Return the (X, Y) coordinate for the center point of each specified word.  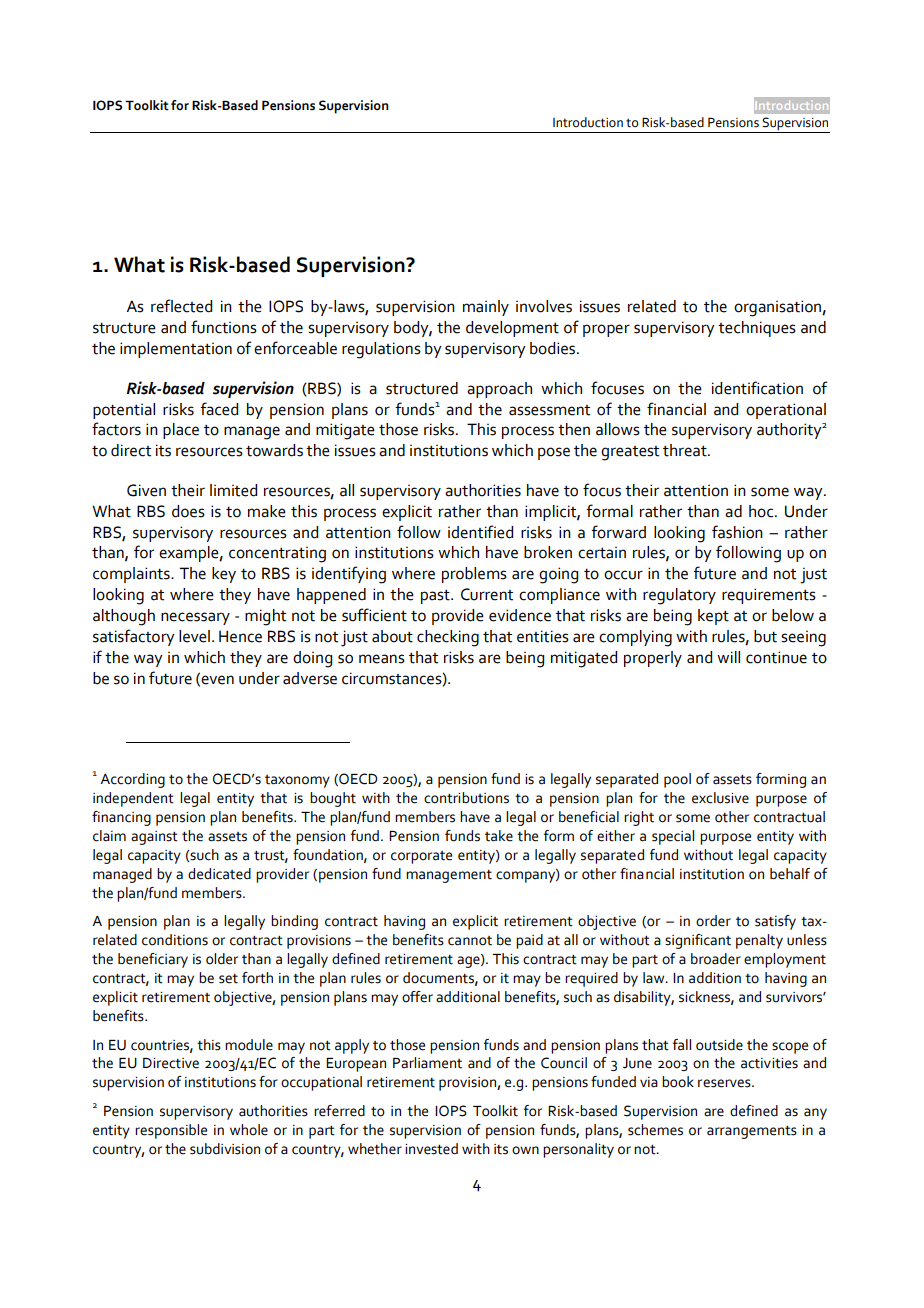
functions (224, 327)
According (132, 780)
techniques (757, 329)
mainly (486, 308)
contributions (466, 798)
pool (677, 780)
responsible (171, 1131)
